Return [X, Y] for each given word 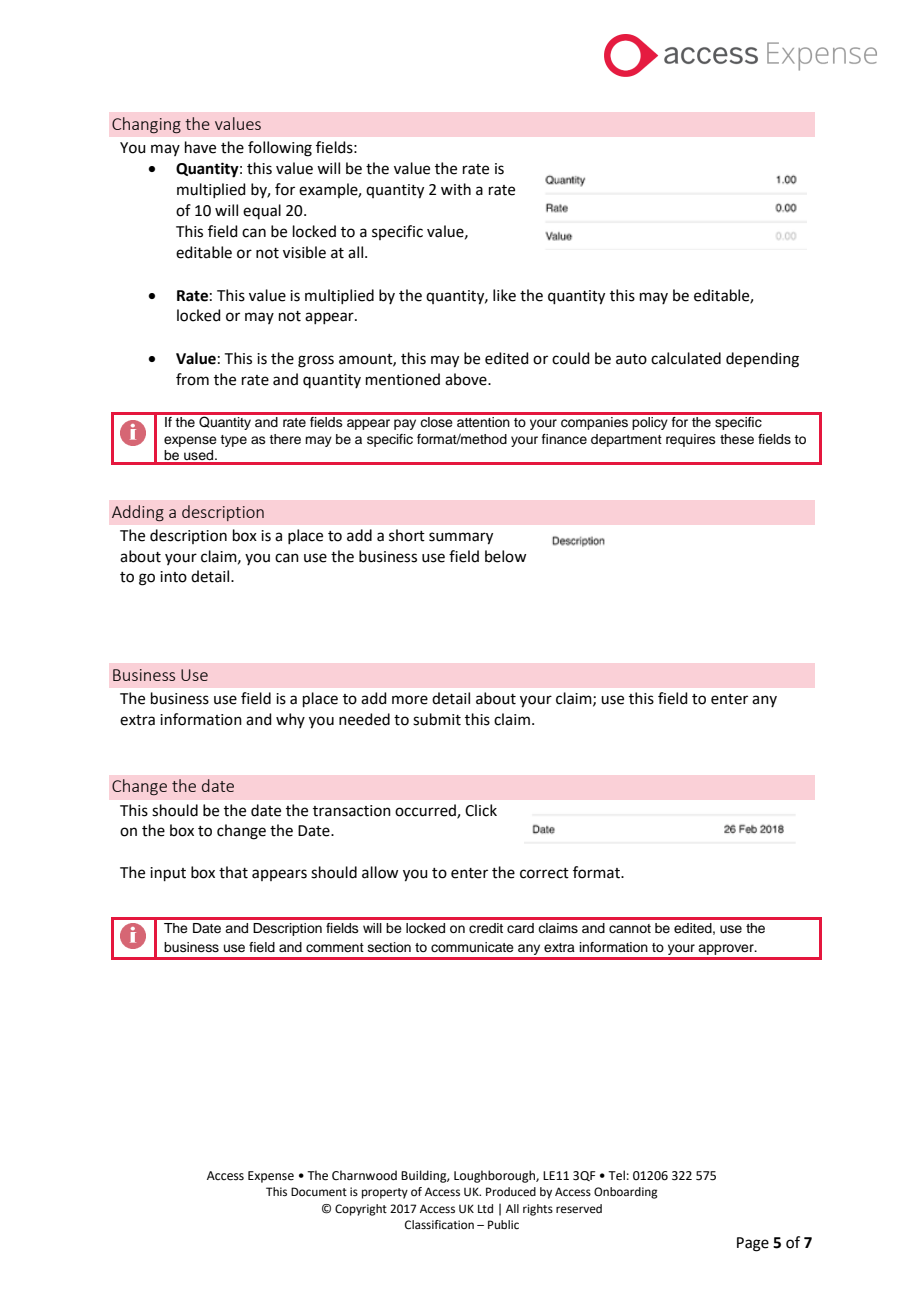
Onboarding [626, 1193]
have [200, 147]
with [456, 189]
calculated [686, 358]
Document [319, 1192]
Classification [439, 1225]
